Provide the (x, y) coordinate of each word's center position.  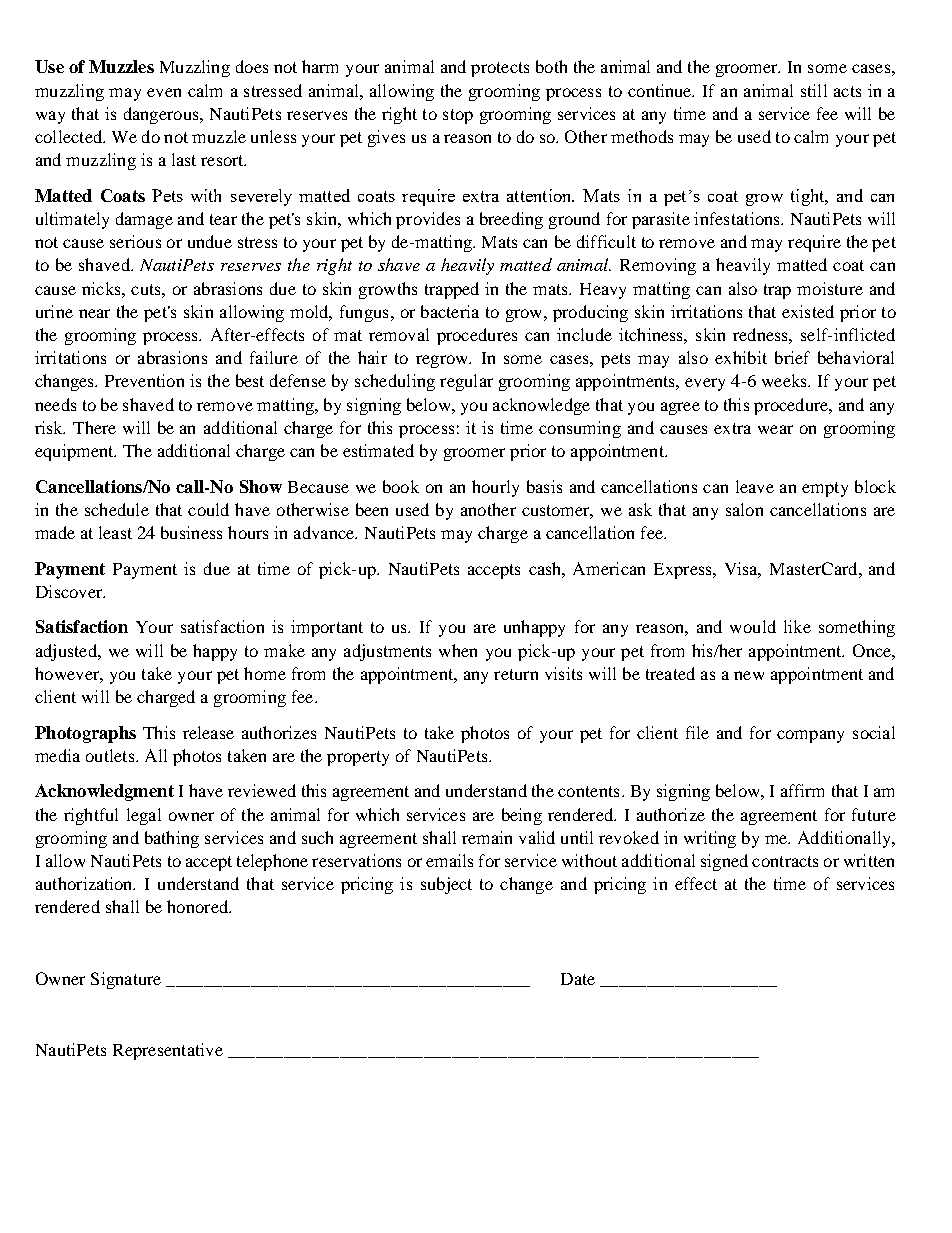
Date (578, 979)
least (115, 532)
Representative (168, 1051)
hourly (495, 488)
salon (744, 509)
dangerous (162, 115)
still (814, 90)
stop (458, 116)
